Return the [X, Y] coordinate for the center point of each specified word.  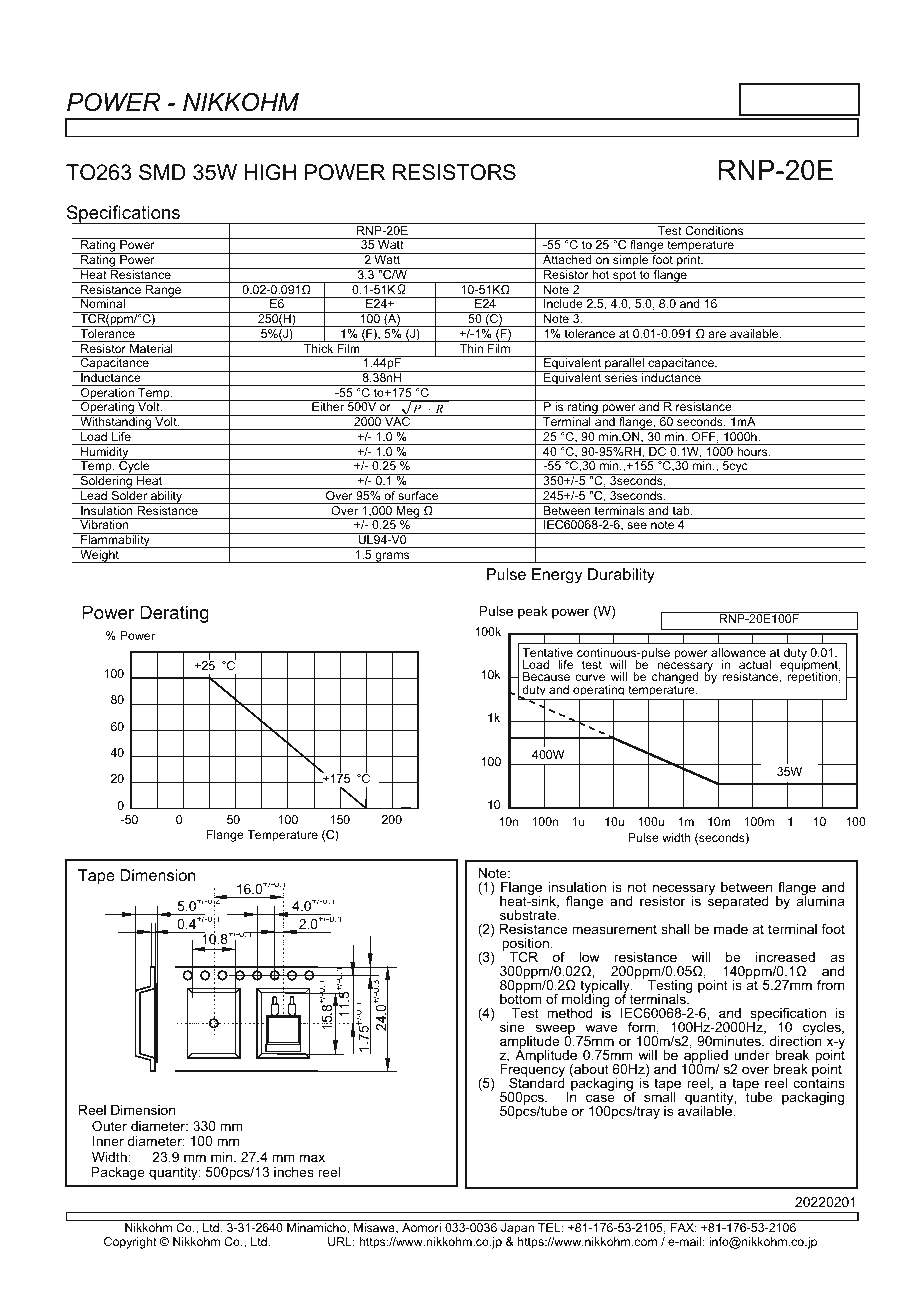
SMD [162, 172]
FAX [684, 1227]
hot [601, 273]
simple [631, 261]
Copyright [130, 1243]
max [312, 1158]
